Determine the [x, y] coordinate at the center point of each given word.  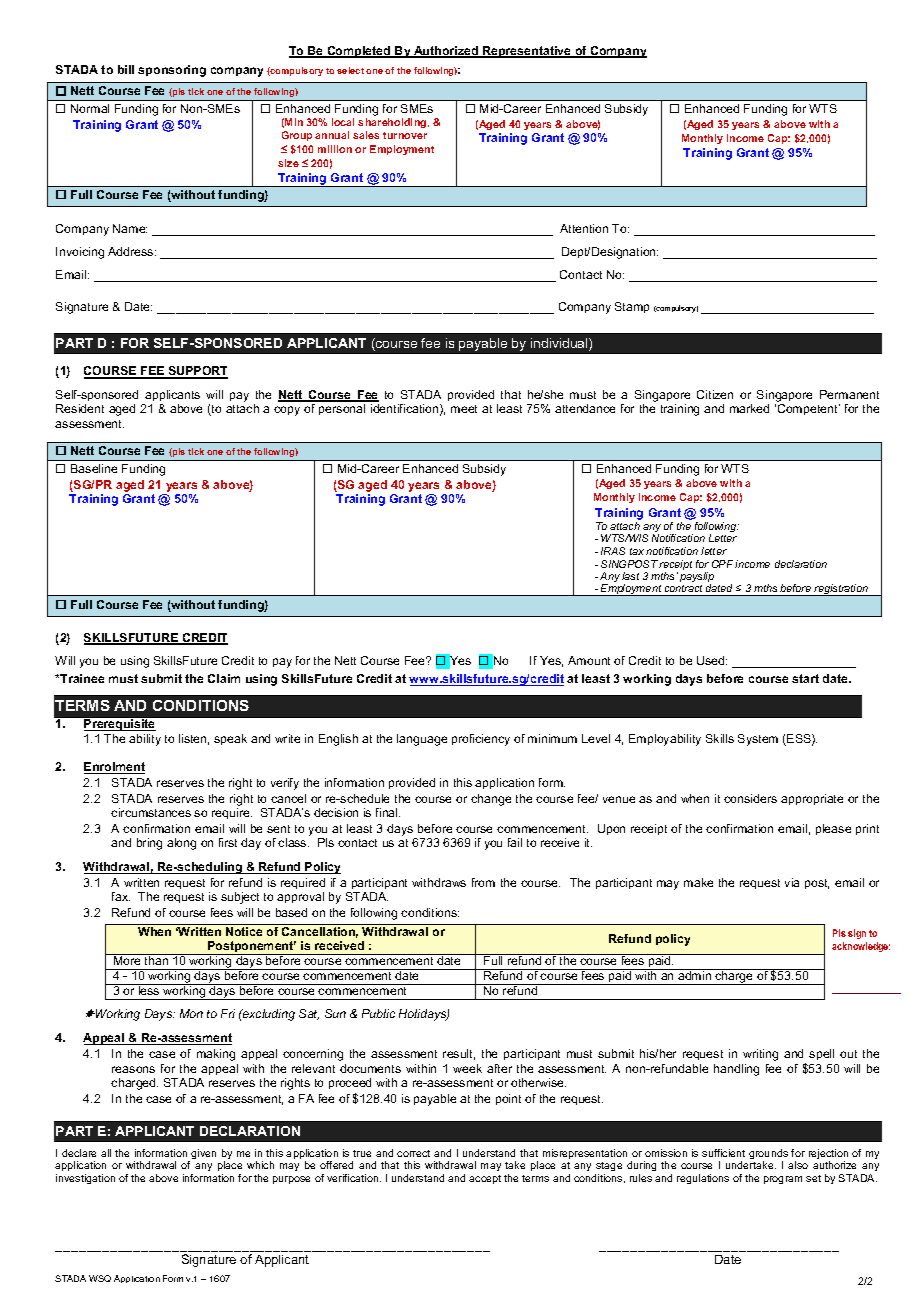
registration [841, 590]
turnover [405, 135]
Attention [584, 228]
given [203, 1154]
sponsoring [172, 71]
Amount [589, 660]
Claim [224, 678]
